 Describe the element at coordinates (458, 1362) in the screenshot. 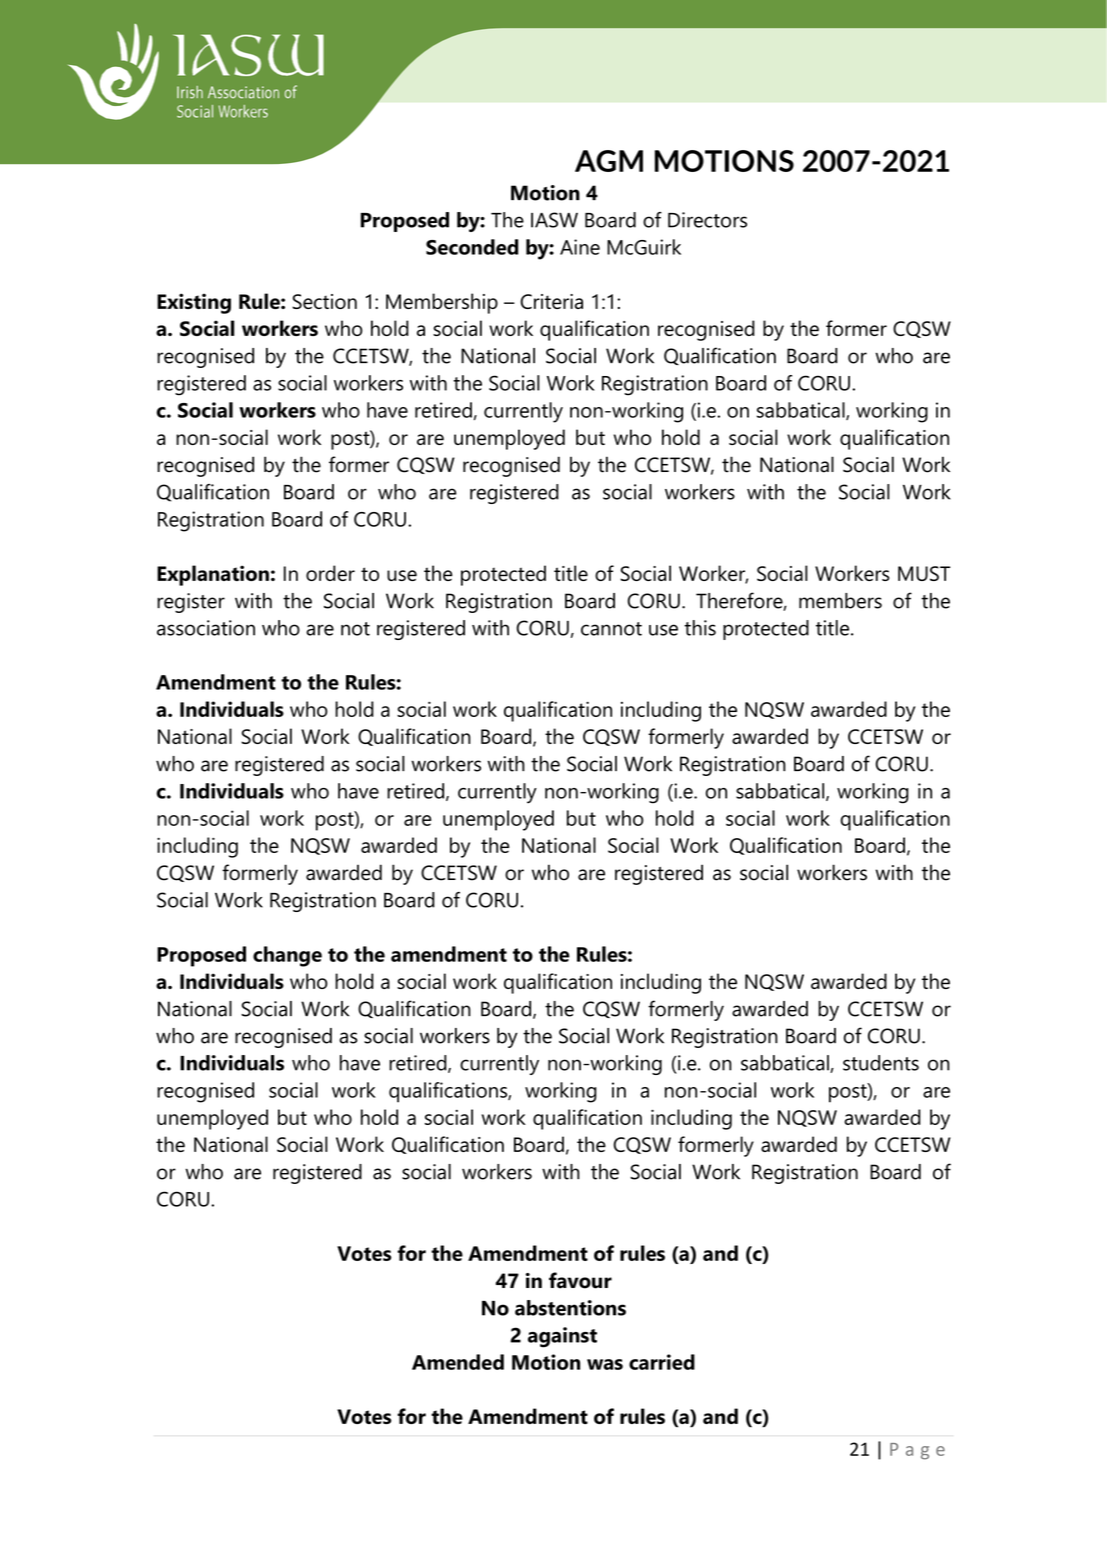

I see `Amended` at that location.
